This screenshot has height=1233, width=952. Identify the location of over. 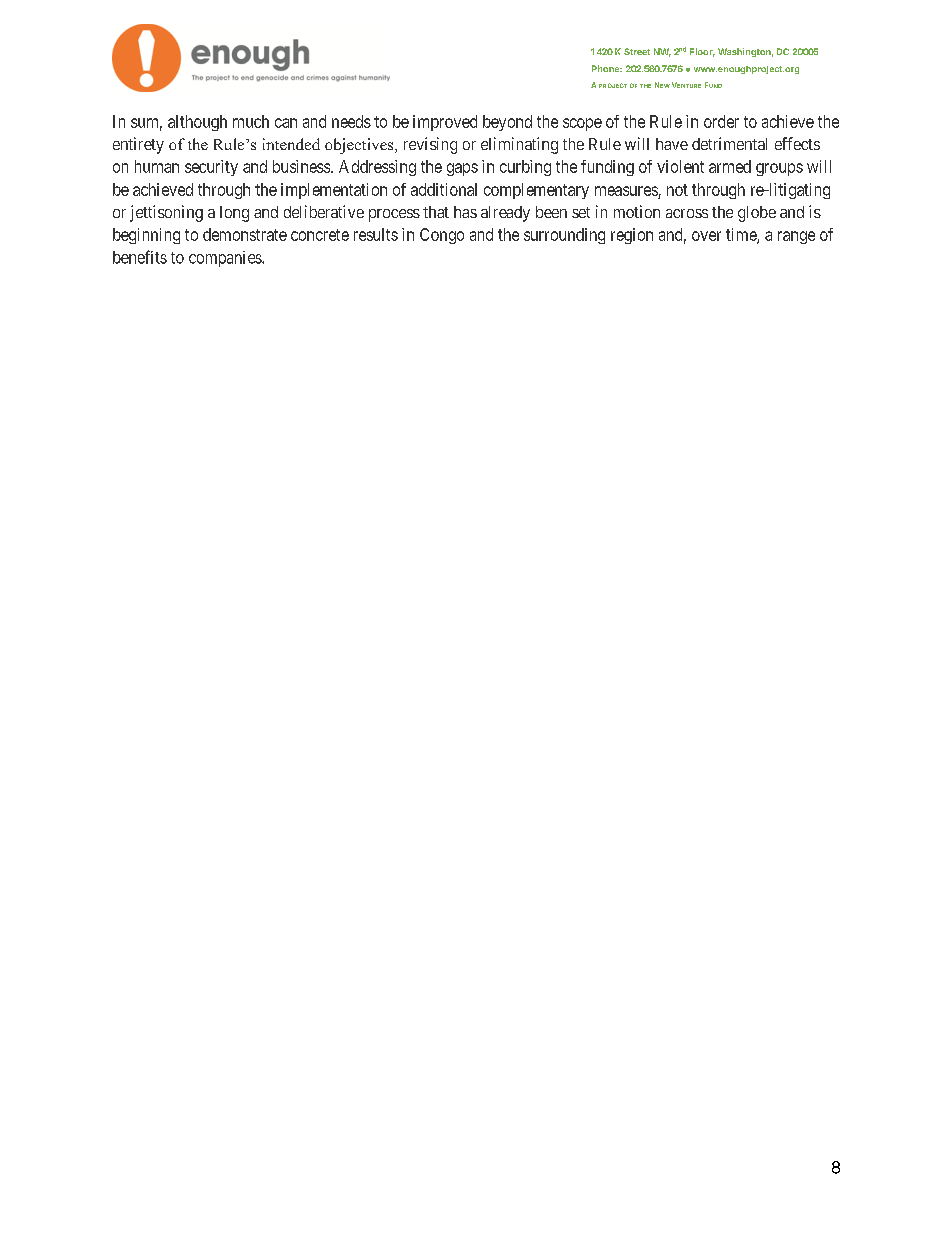
(706, 236).
